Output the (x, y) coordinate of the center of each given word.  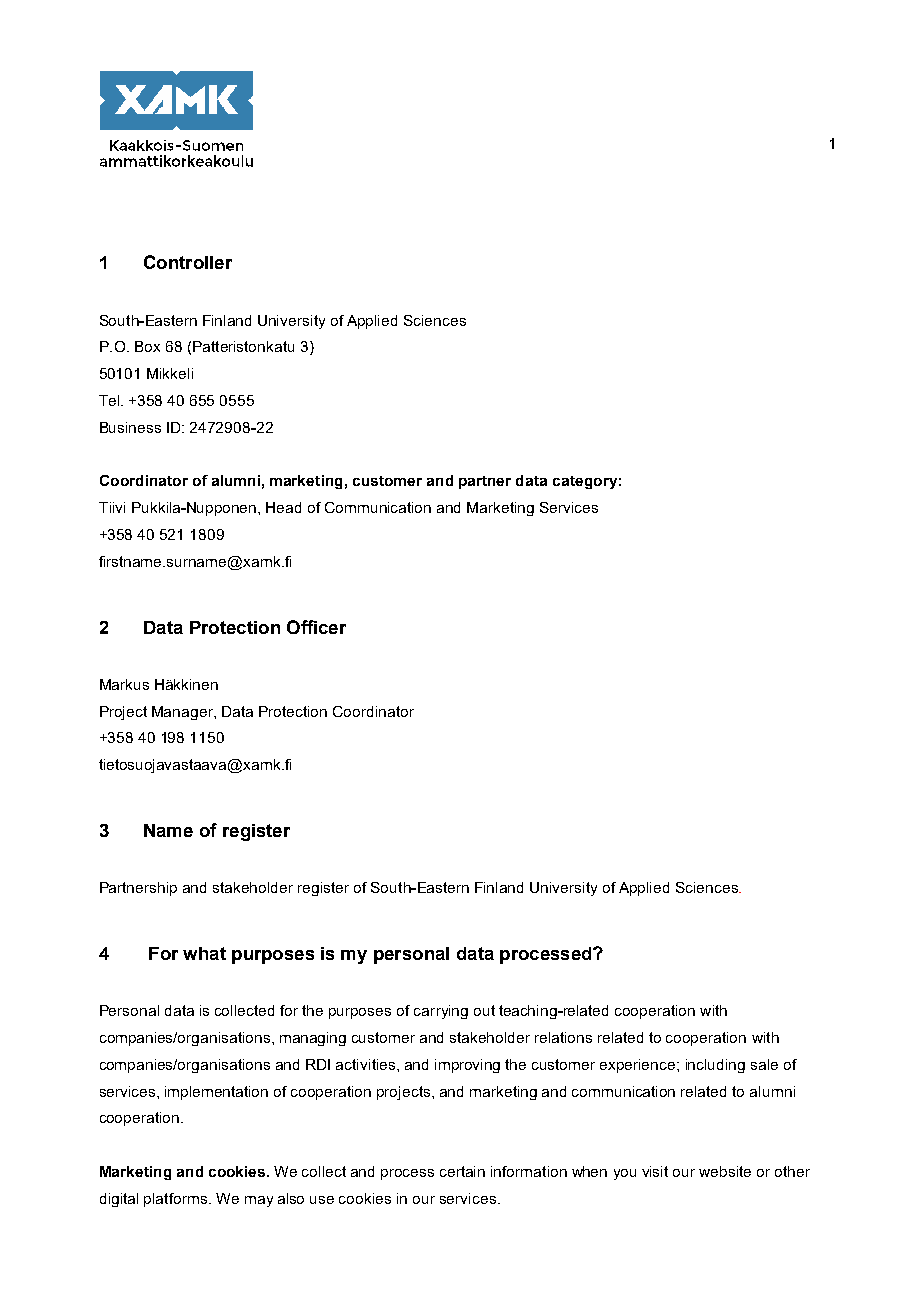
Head (283, 507)
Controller (188, 262)
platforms (177, 1200)
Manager (183, 713)
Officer (316, 627)
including (715, 1066)
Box (147, 346)
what (204, 953)
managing (313, 1039)
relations (563, 1037)
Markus (124, 684)
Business (130, 427)
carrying (441, 1012)
